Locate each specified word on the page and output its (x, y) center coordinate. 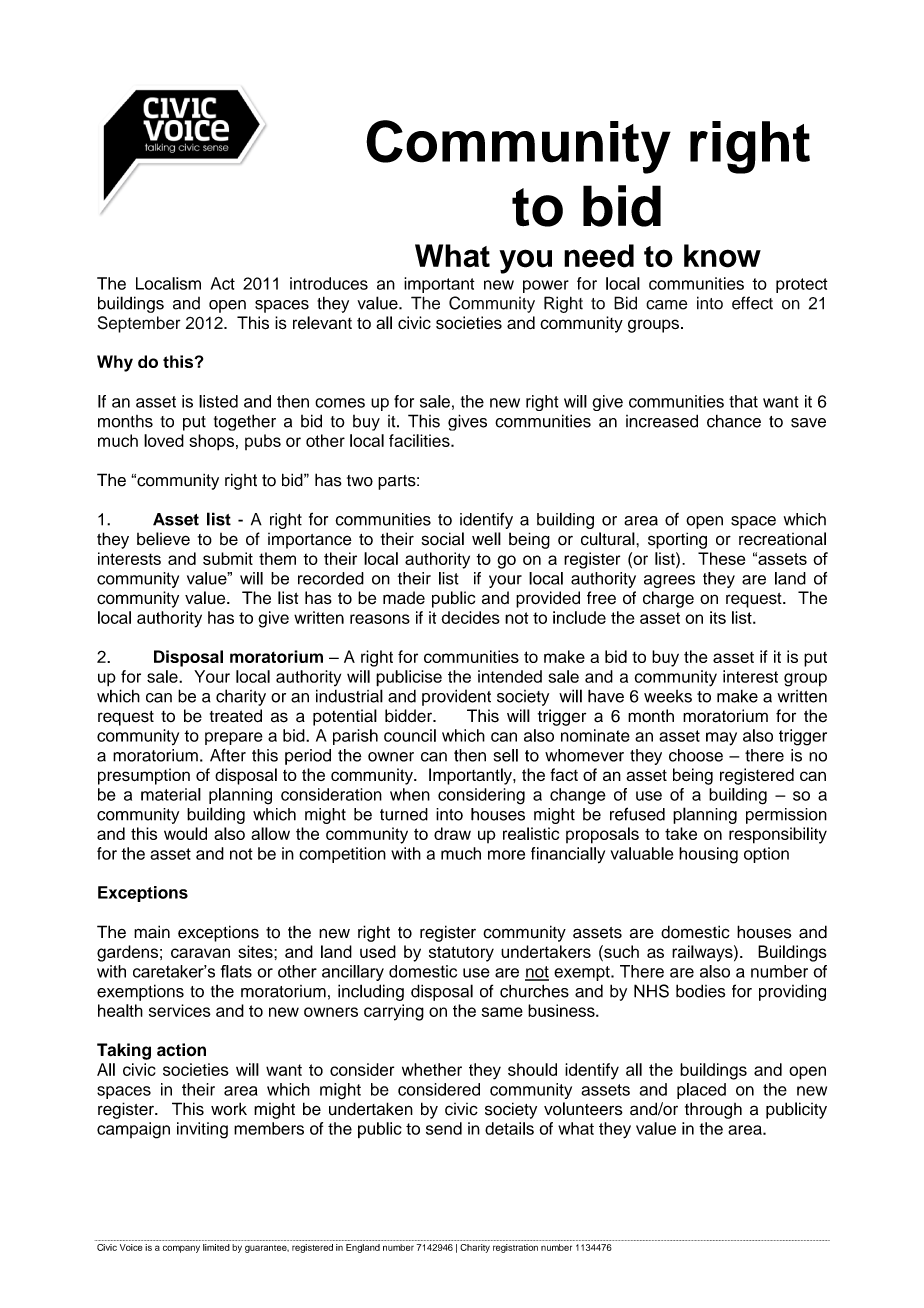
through (713, 1110)
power (546, 286)
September (139, 324)
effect (752, 303)
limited (216, 1247)
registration (515, 1248)
